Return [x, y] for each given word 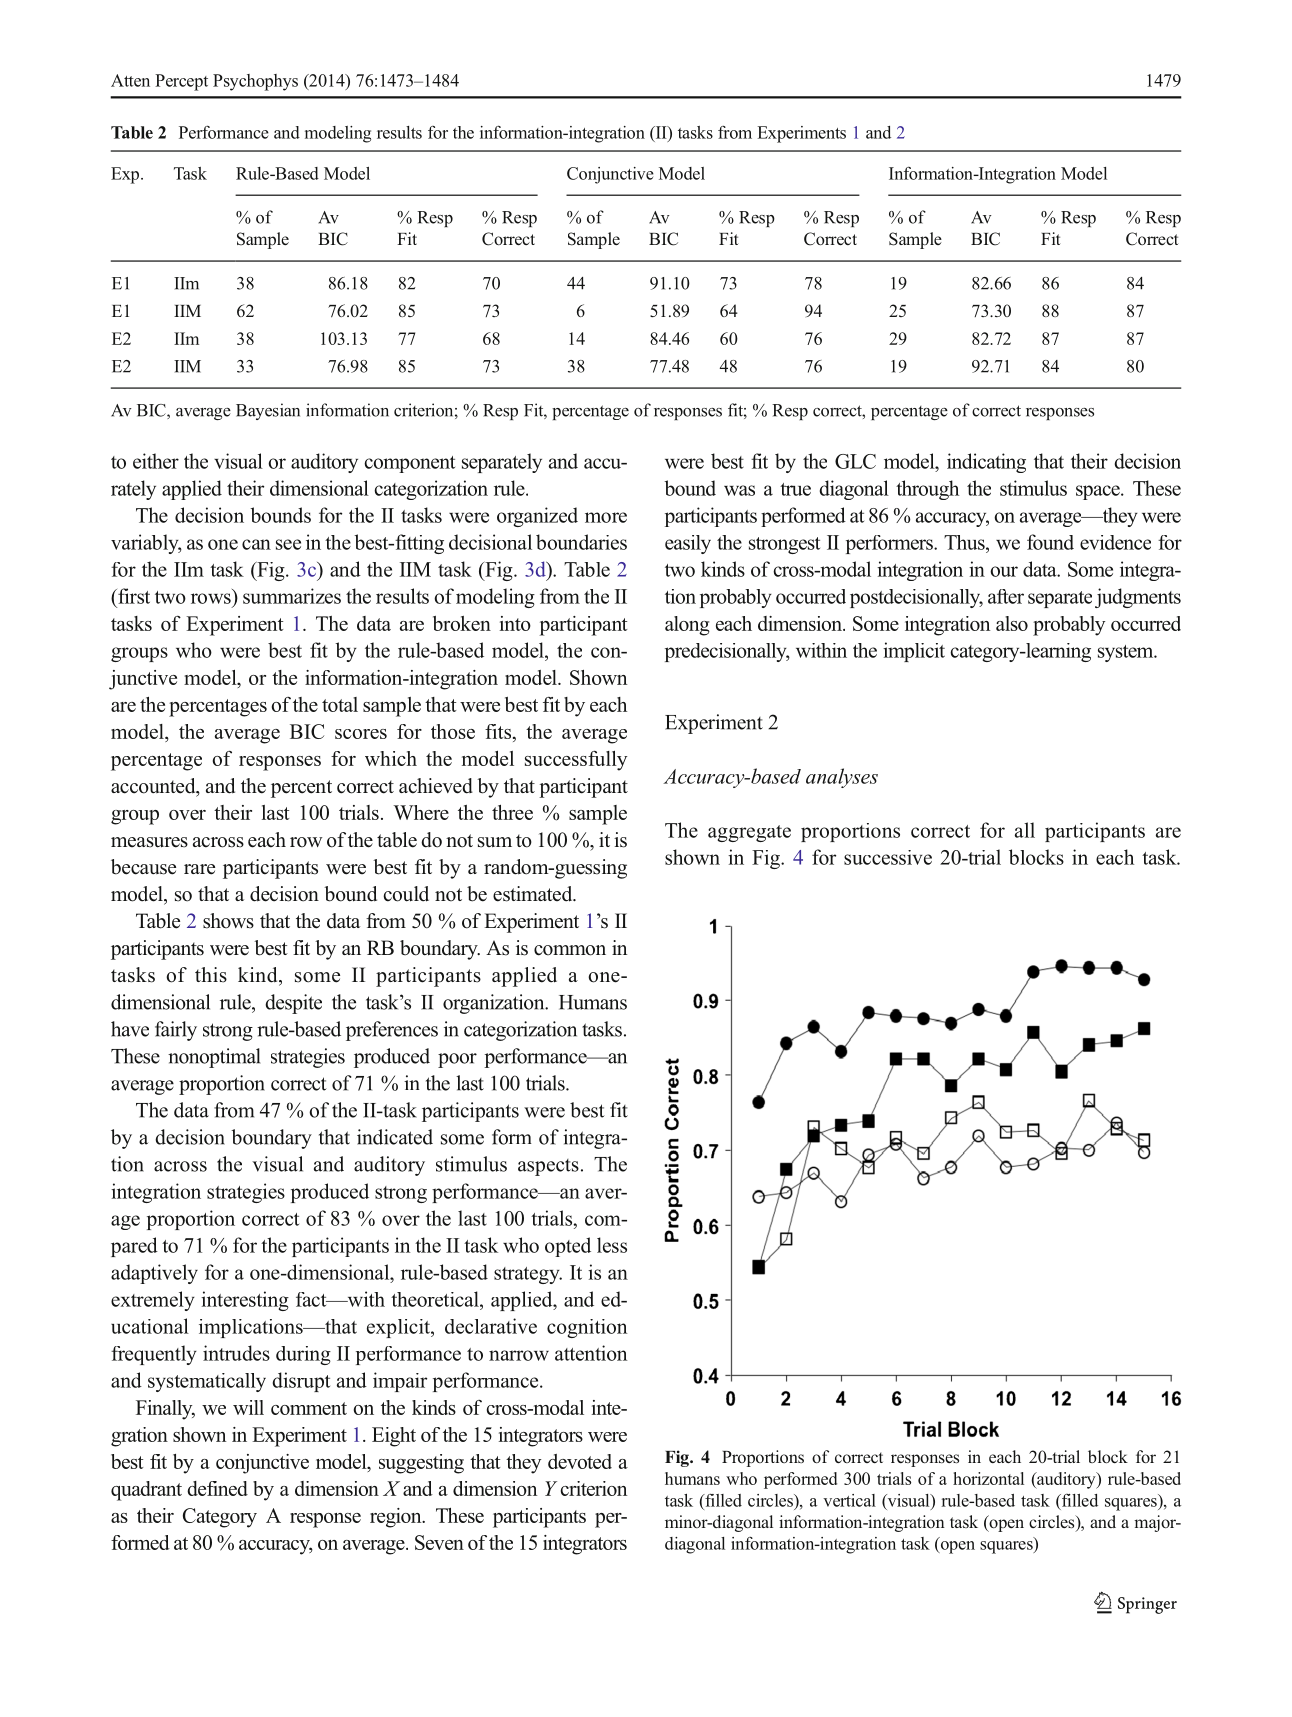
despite [293, 1004]
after [1006, 596]
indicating [986, 463]
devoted [580, 1461]
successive [888, 857]
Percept [181, 82]
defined [217, 1488]
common [570, 950]
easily [688, 544]
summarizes [292, 596]
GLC [855, 461]
